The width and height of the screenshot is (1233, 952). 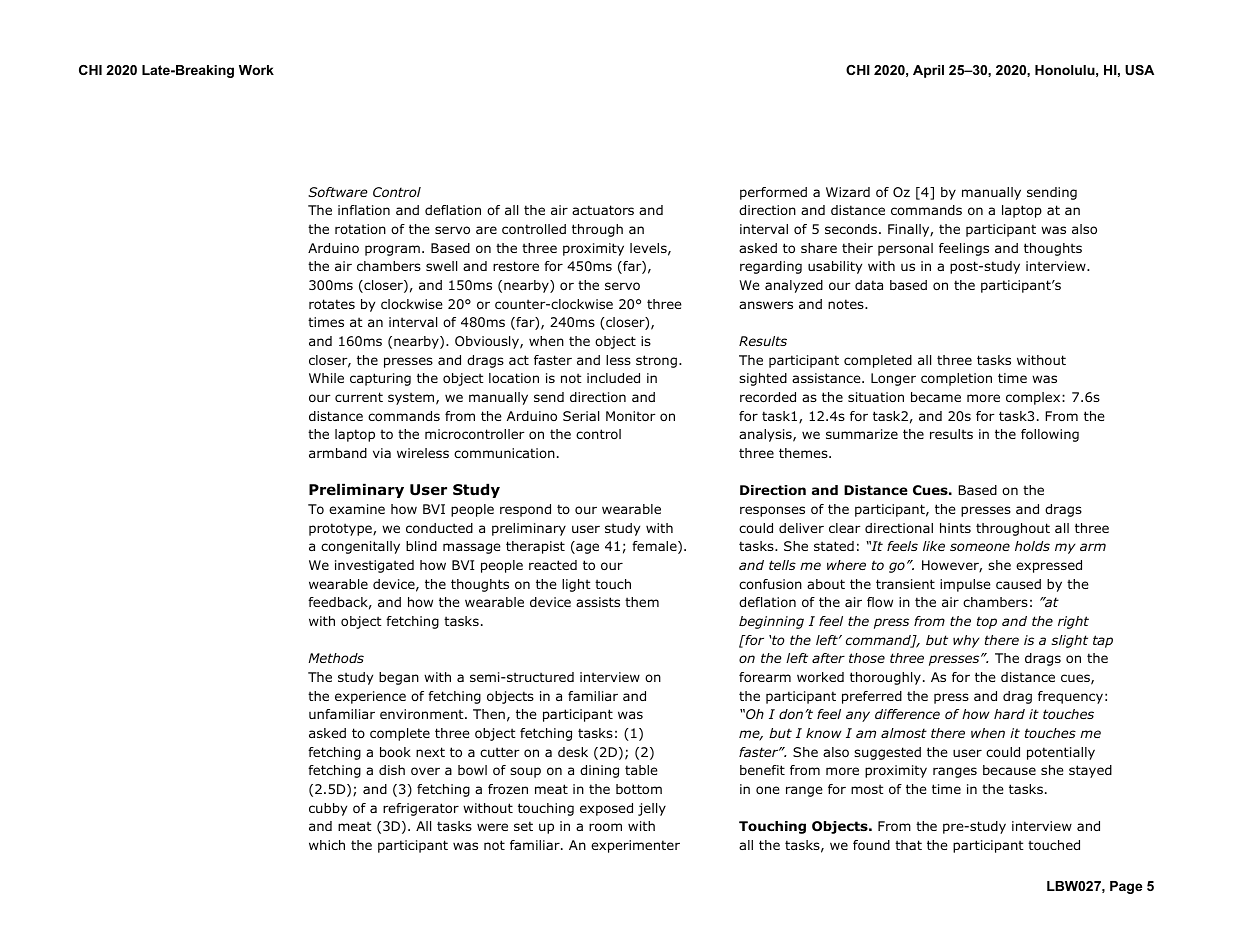 I want to click on via, so click(x=382, y=453).
